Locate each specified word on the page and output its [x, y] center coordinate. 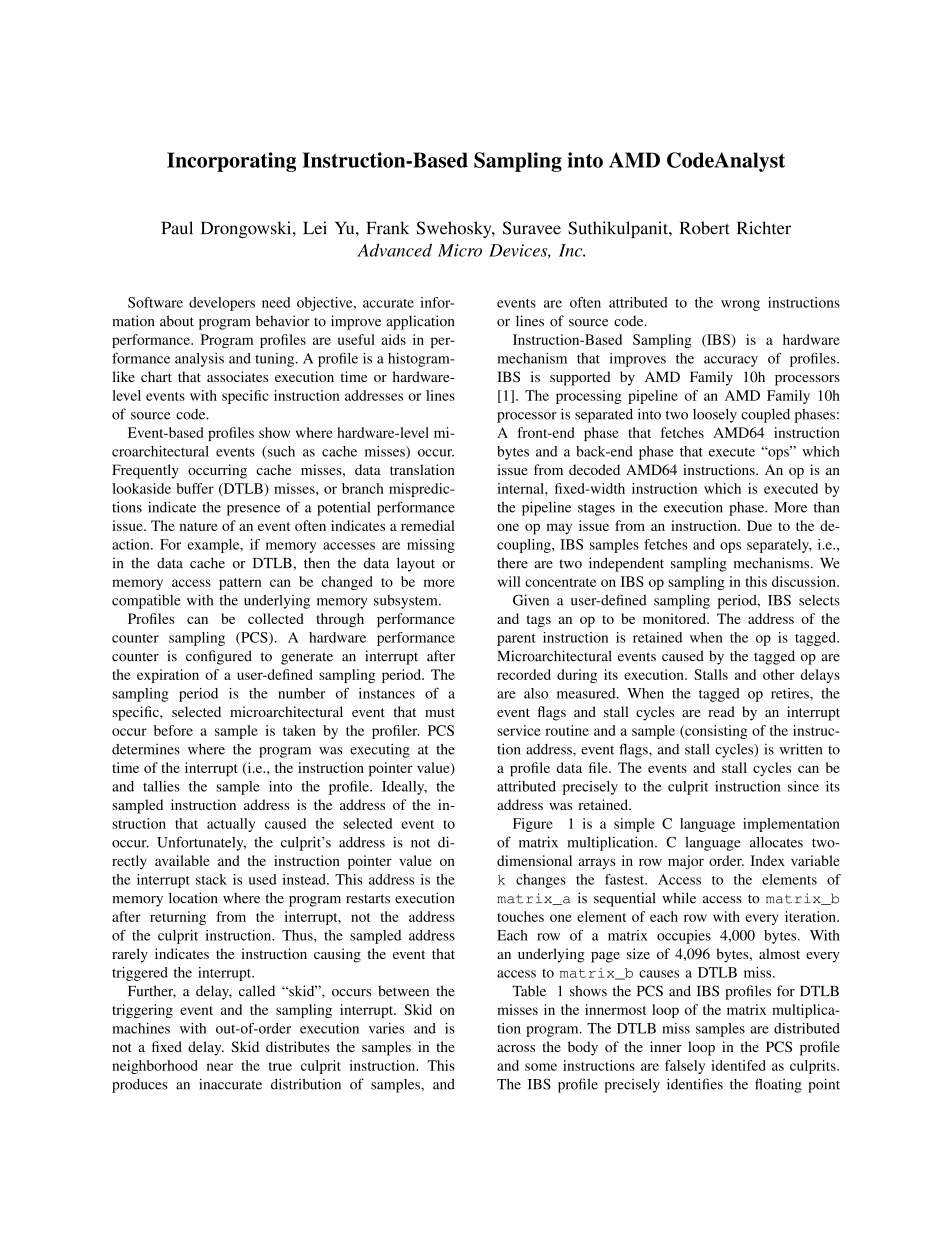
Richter [764, 228]
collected [276, 618]
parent [516, 640]
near [220, 1067]
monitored [675, 618]
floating [778, 1085]
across [516, 1048]
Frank [387, 228]
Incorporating [231, 162]
